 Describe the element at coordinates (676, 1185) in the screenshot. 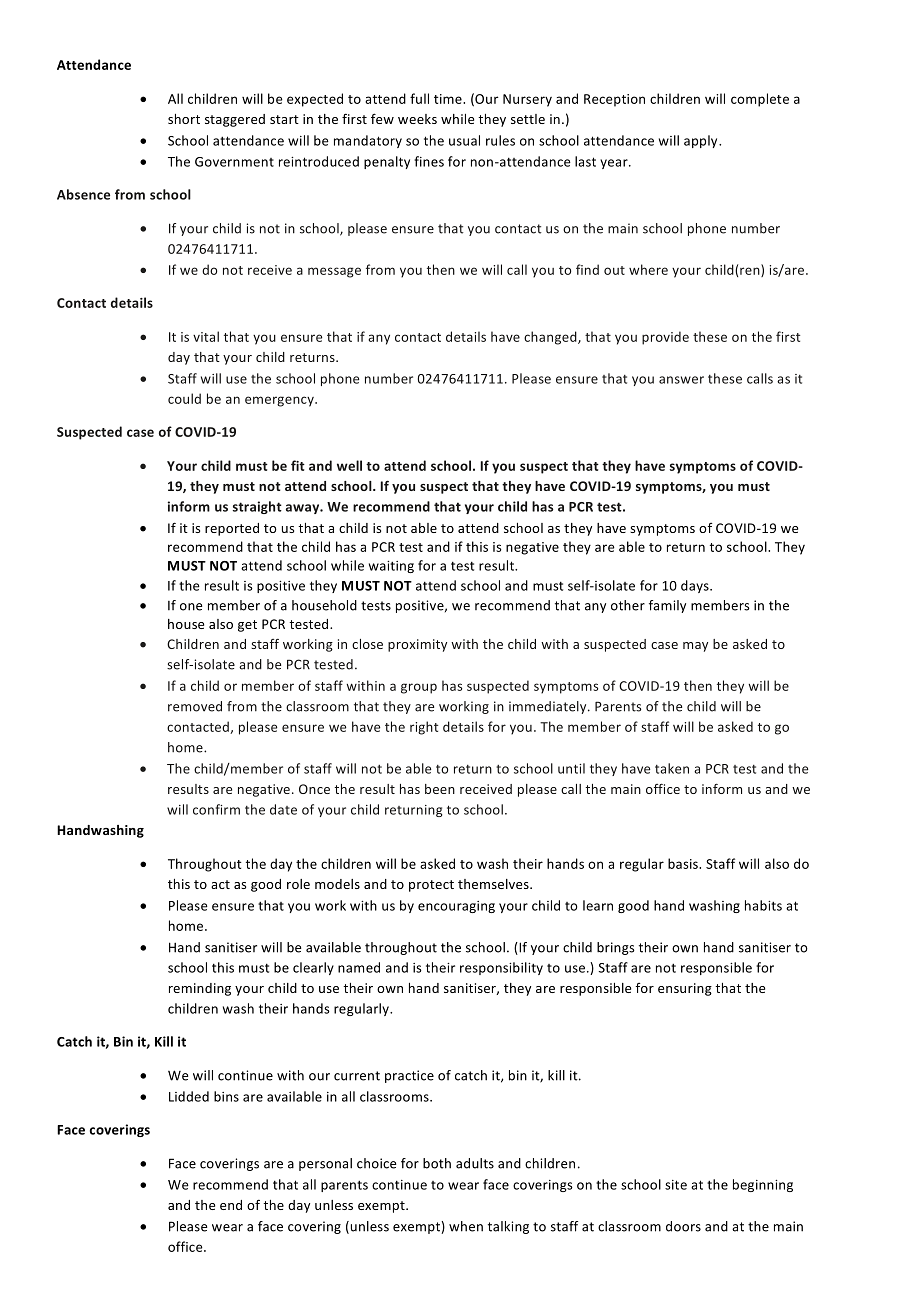

I see `site` at that location.
